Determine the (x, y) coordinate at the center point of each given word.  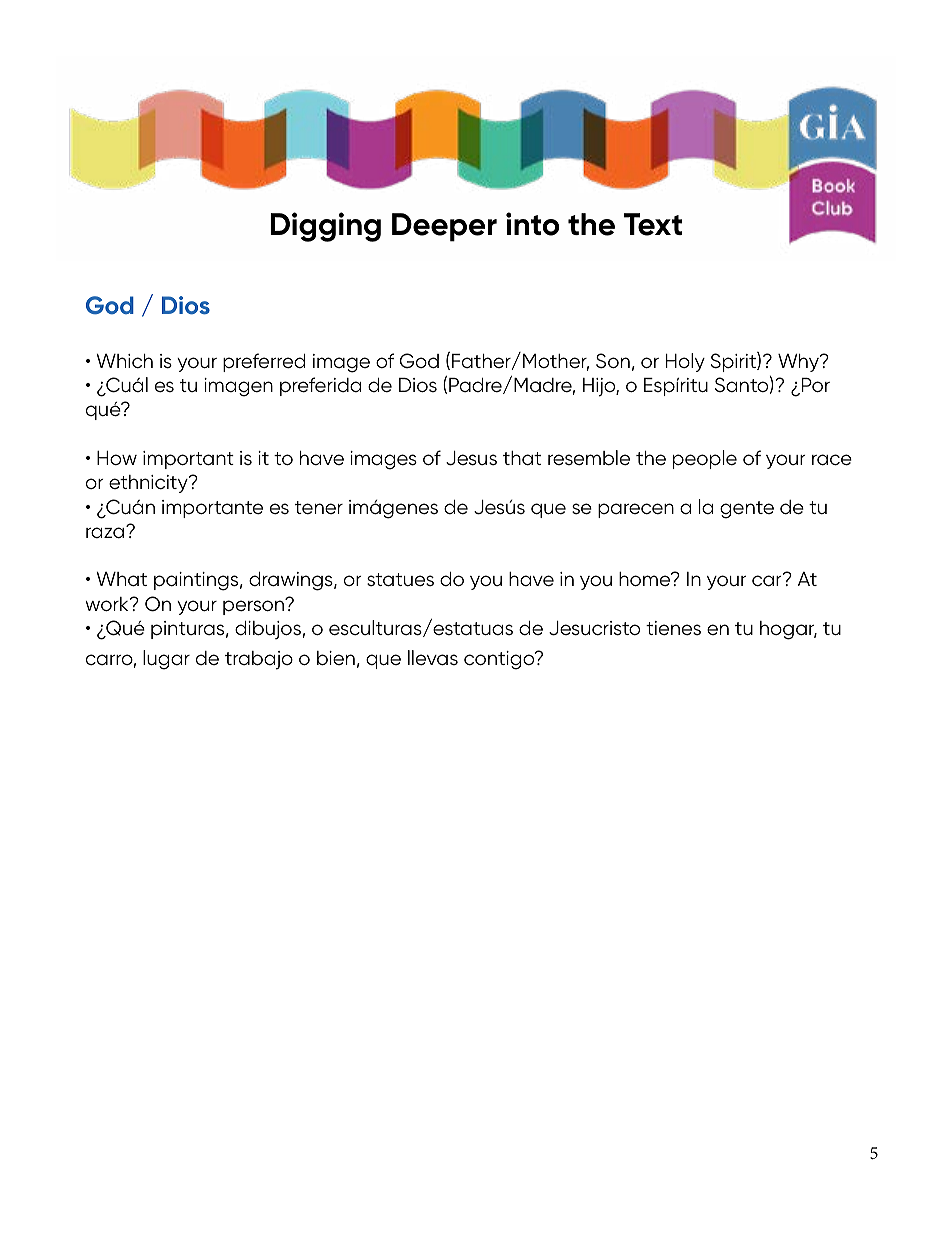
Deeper (444, 227)
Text (653, 224)
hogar (788, 630)
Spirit (734, 362)
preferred (264, 362)
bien (336, 658)
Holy (685, 362)
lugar (166, 660)
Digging (325, 227)
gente (747, 510)
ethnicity (149, 484)
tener (319, 507)
